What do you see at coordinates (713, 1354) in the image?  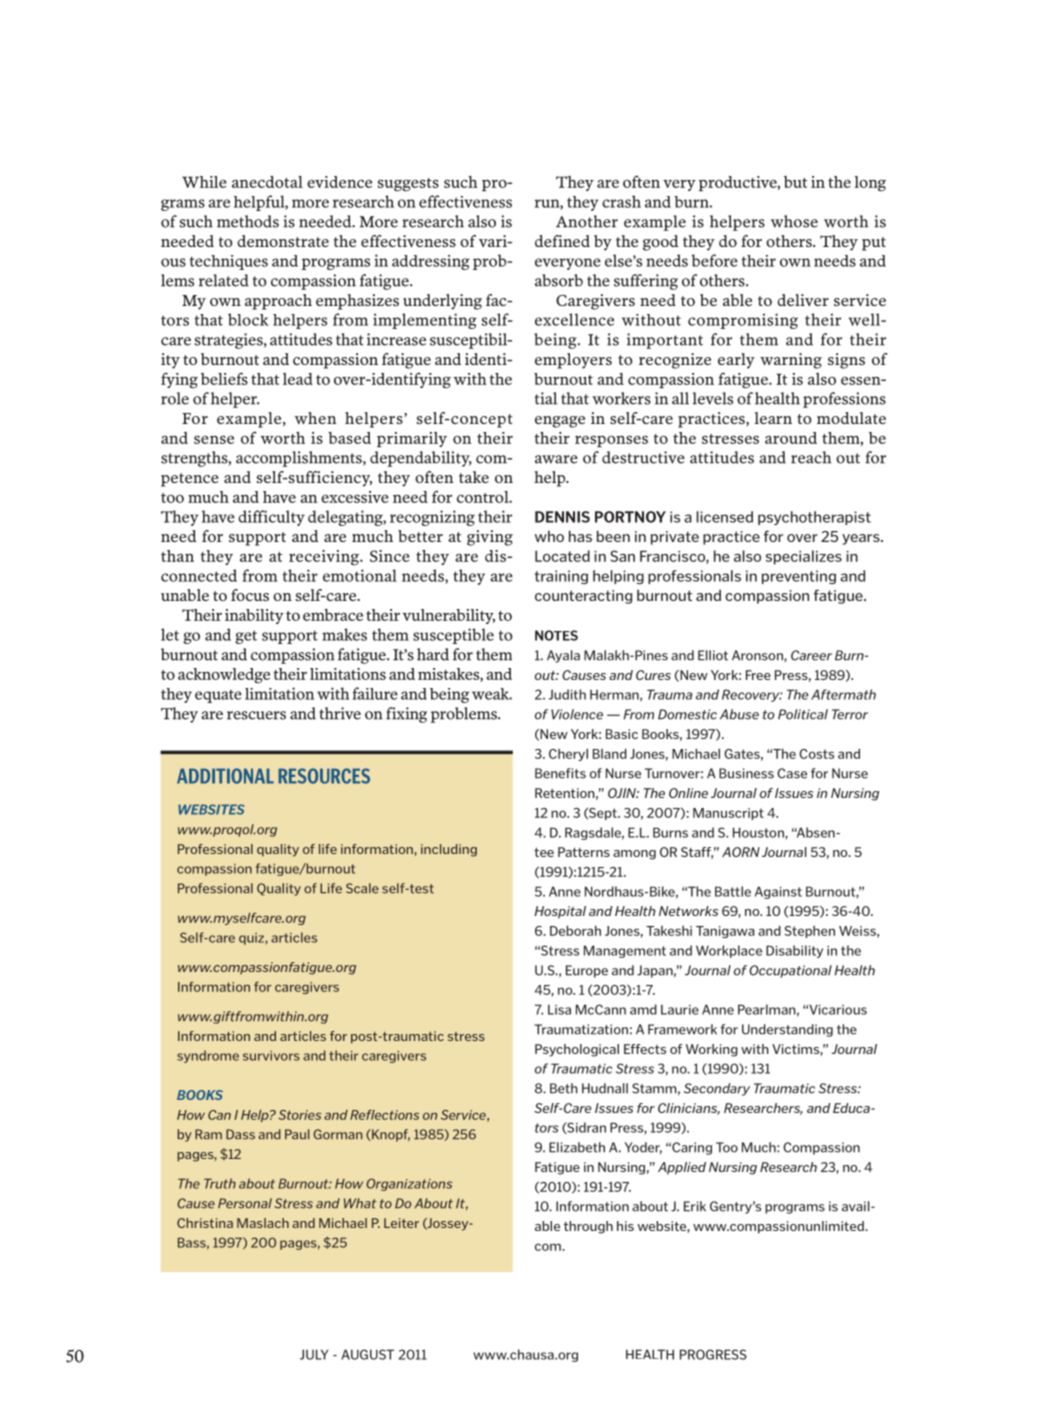 I see `PROGRESS` at bounding box center [713, 1354].
